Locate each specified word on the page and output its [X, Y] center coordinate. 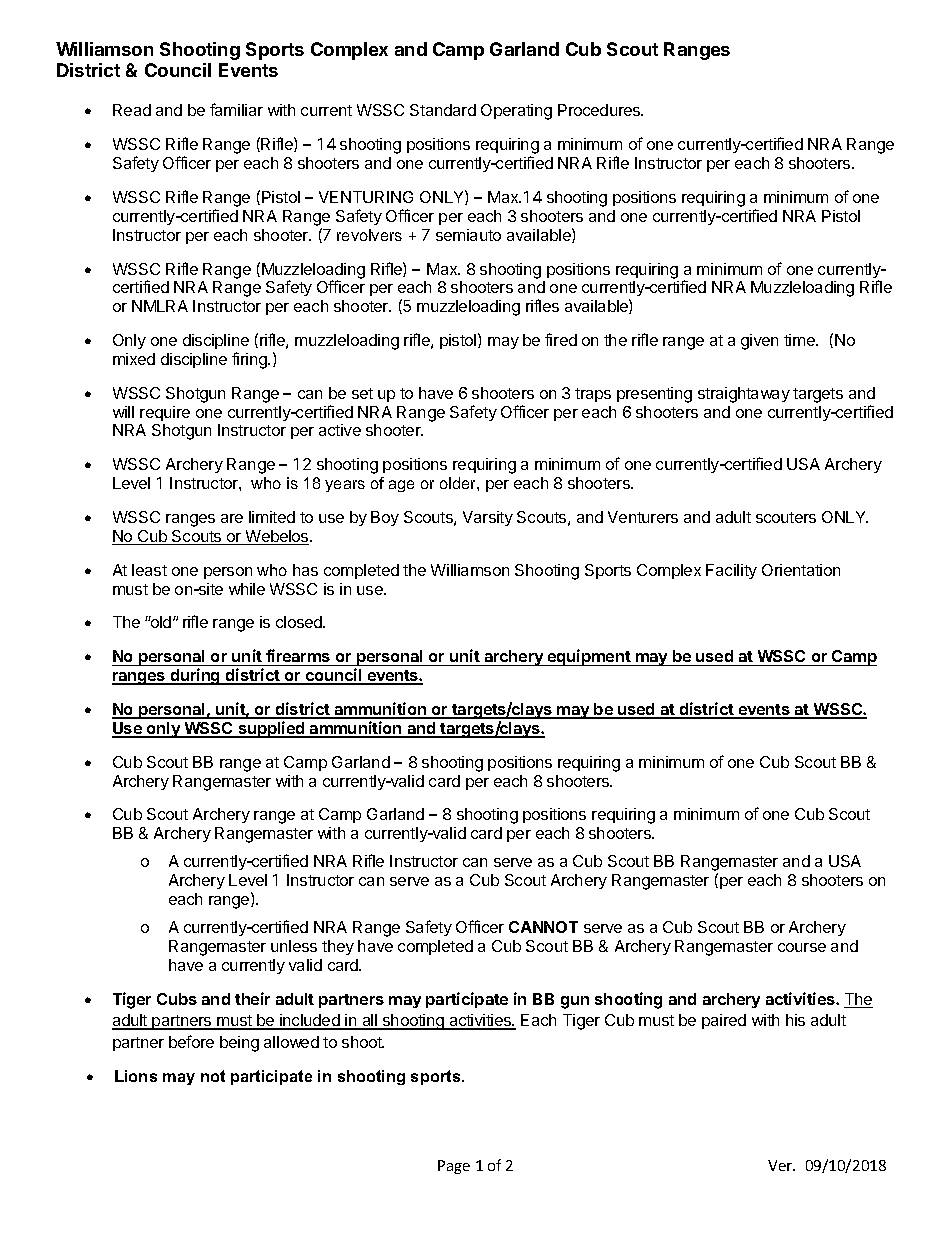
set [362, 393]
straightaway [744, 395]
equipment [589, 657]
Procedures [600, 110]
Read [132, 110]
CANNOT [543, 927]
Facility [731, 571]
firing [250, 360]
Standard [443, 110]
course [802, 947]
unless [294, 946]
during [195, 676]
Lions [136, 1076]
